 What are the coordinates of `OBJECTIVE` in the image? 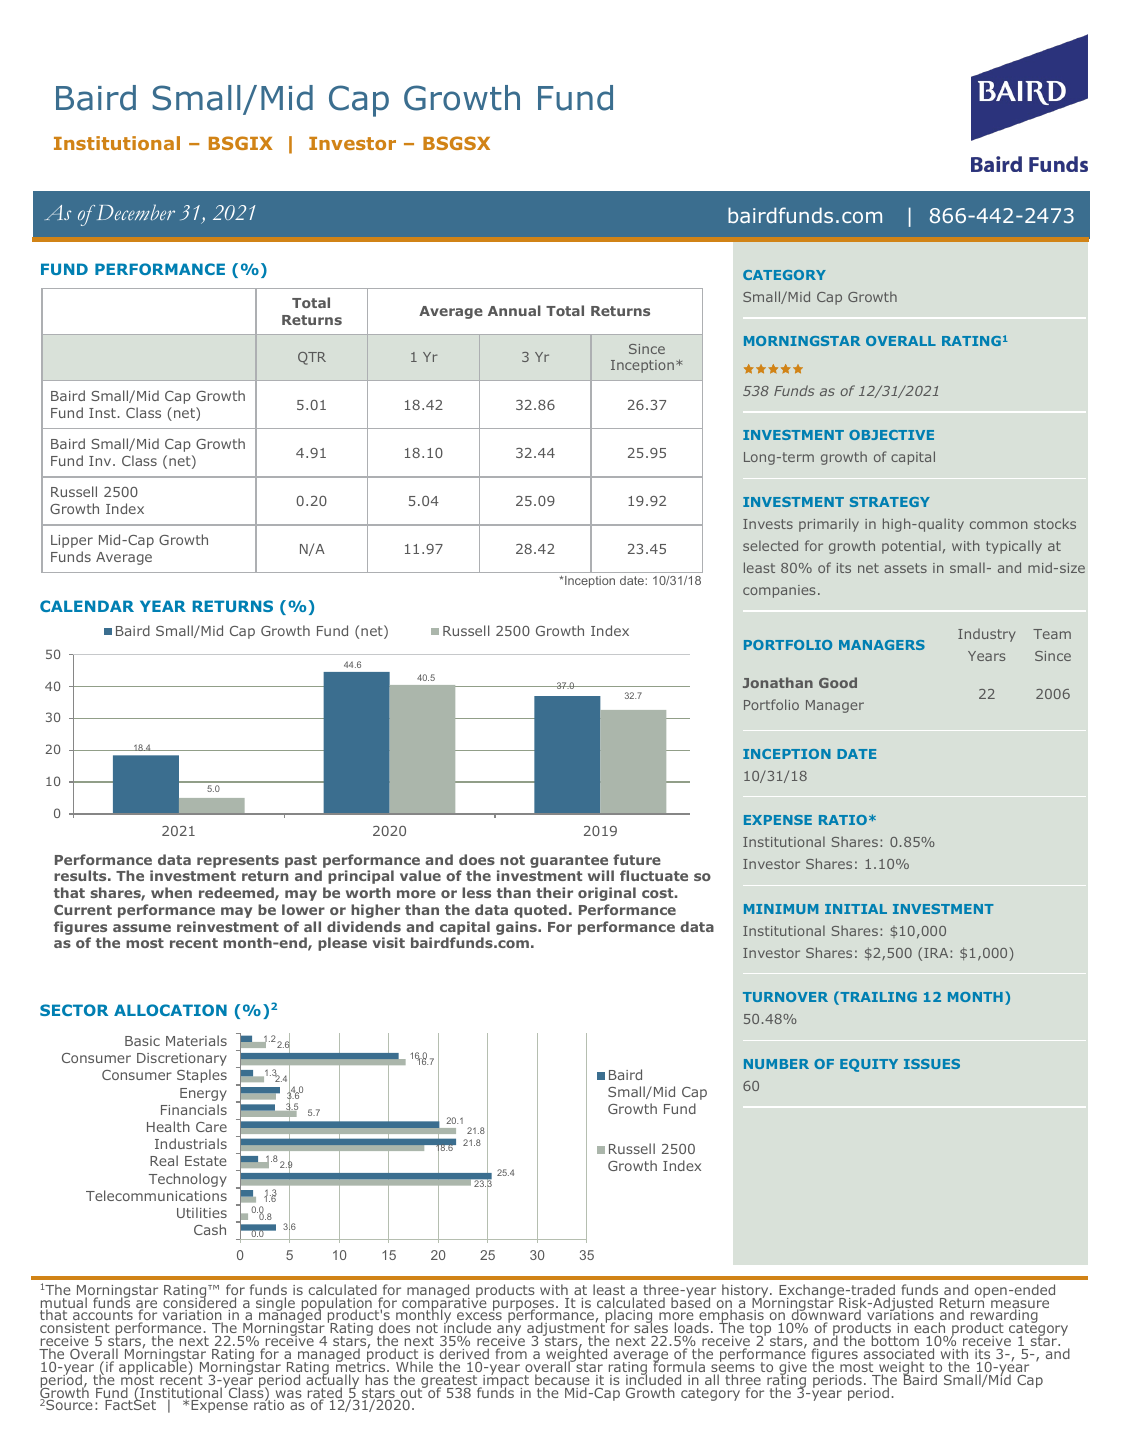 It's located at (891, 435).
